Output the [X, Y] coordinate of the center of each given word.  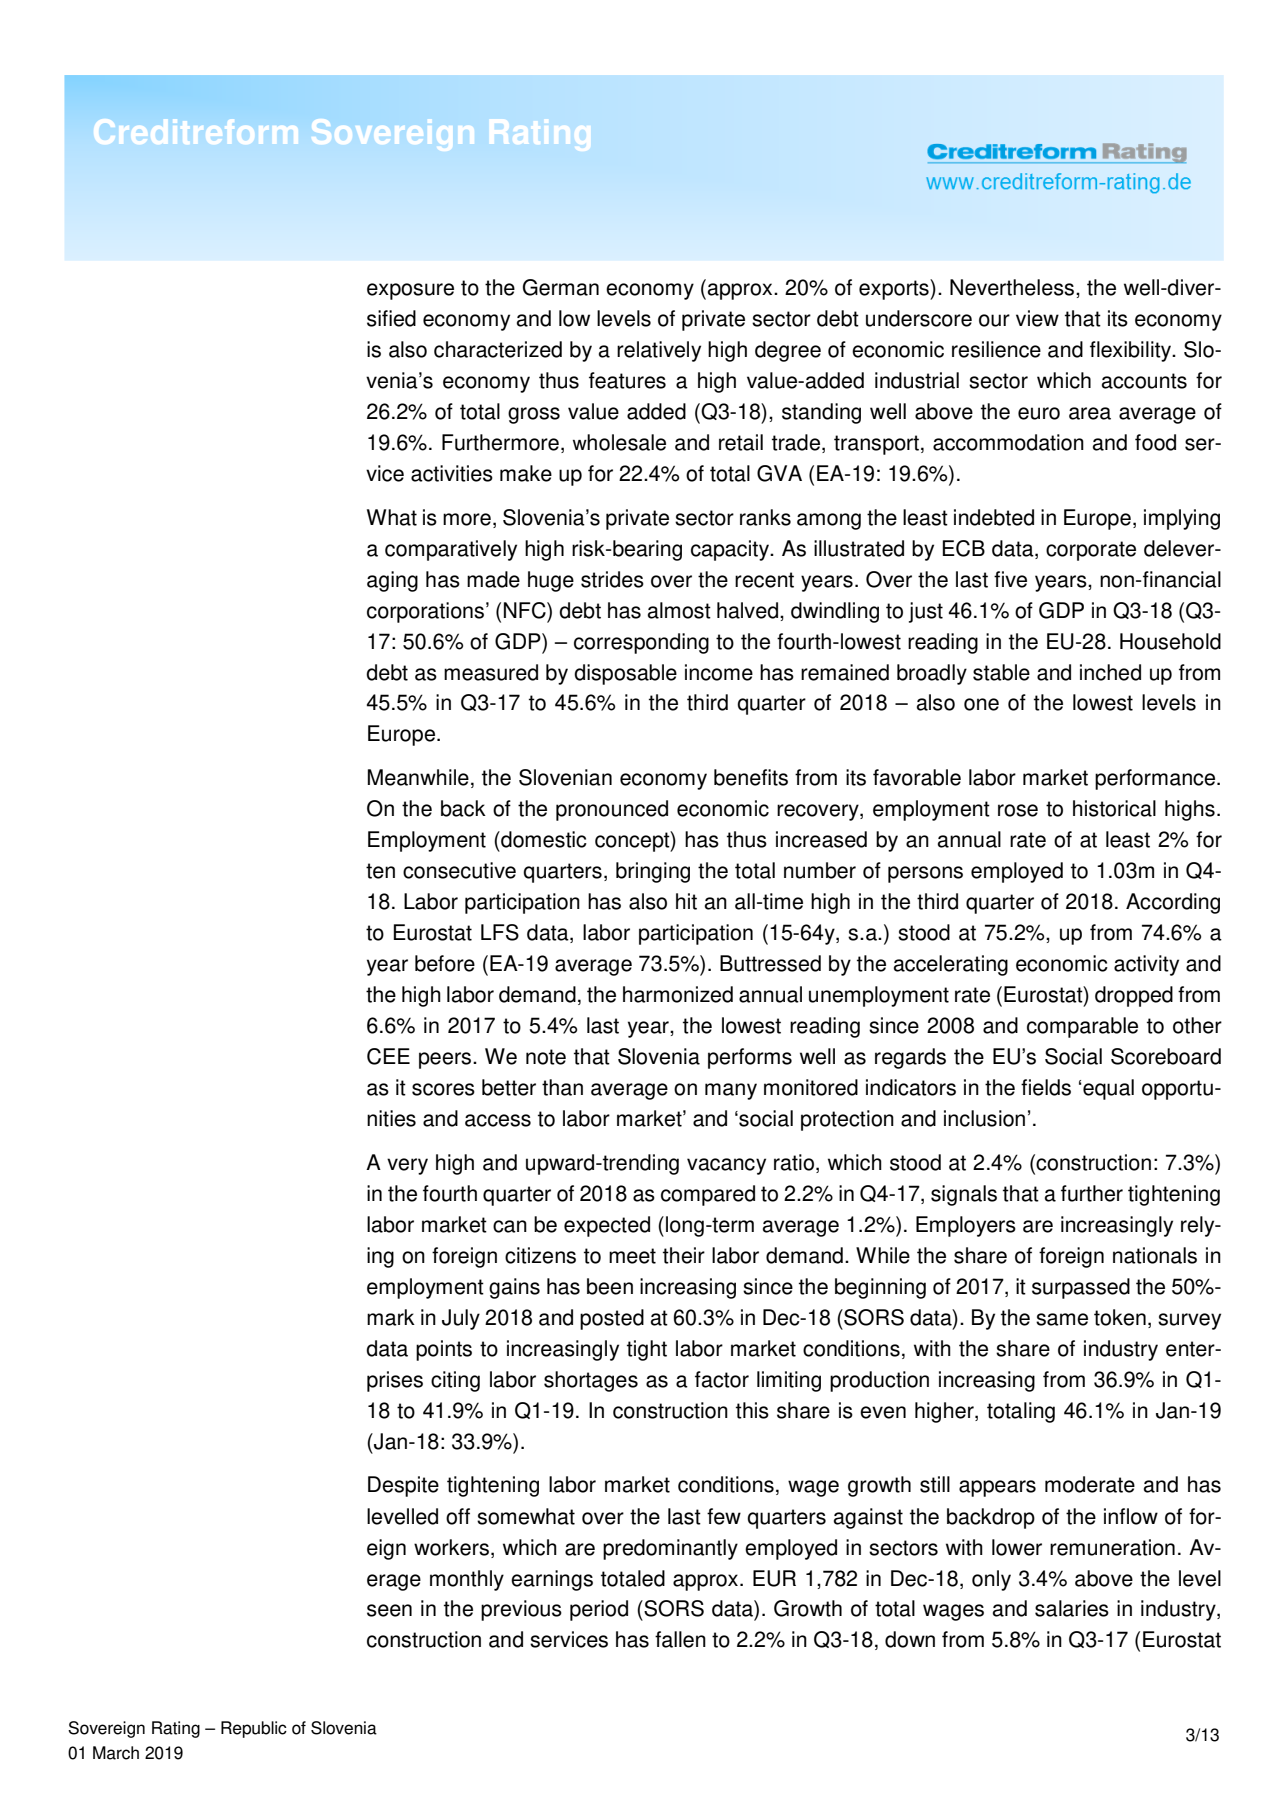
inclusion [984, 1118]
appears [997, 1488]
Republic [254, 1729]
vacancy [726, 1166]
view [1037, 318]
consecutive [459, 870]
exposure [410, 291]
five [1010, 579]
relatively [659, 351]
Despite [403, 1486]
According [1173, 903]
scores [443, 1089]
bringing [653, 872]
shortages [591, 1381]
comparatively [451, 550]
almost [679, 610]
